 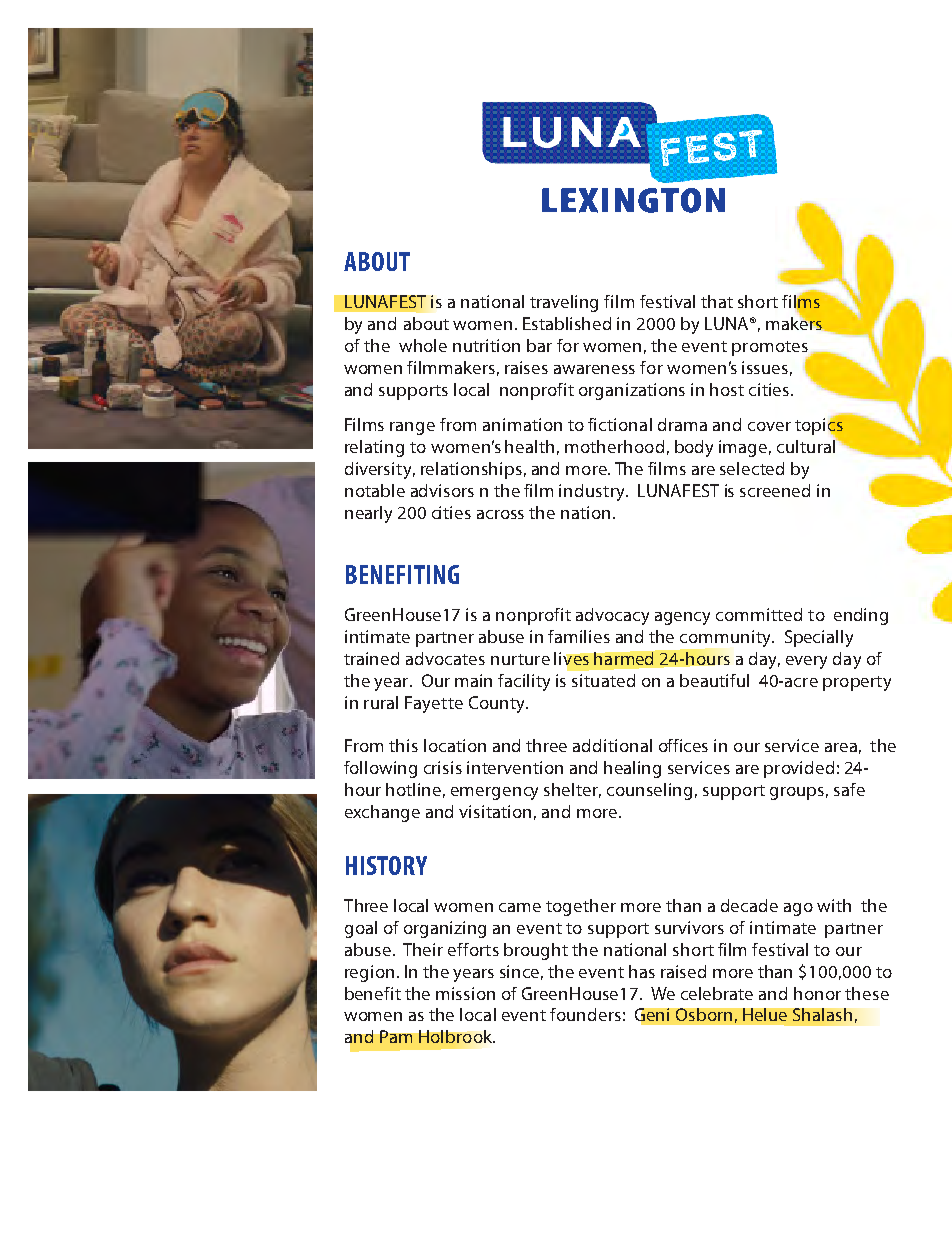 What do you see at coordinates (632, 769) in the document?
I see `healing` at bounding box center [632, 769].
